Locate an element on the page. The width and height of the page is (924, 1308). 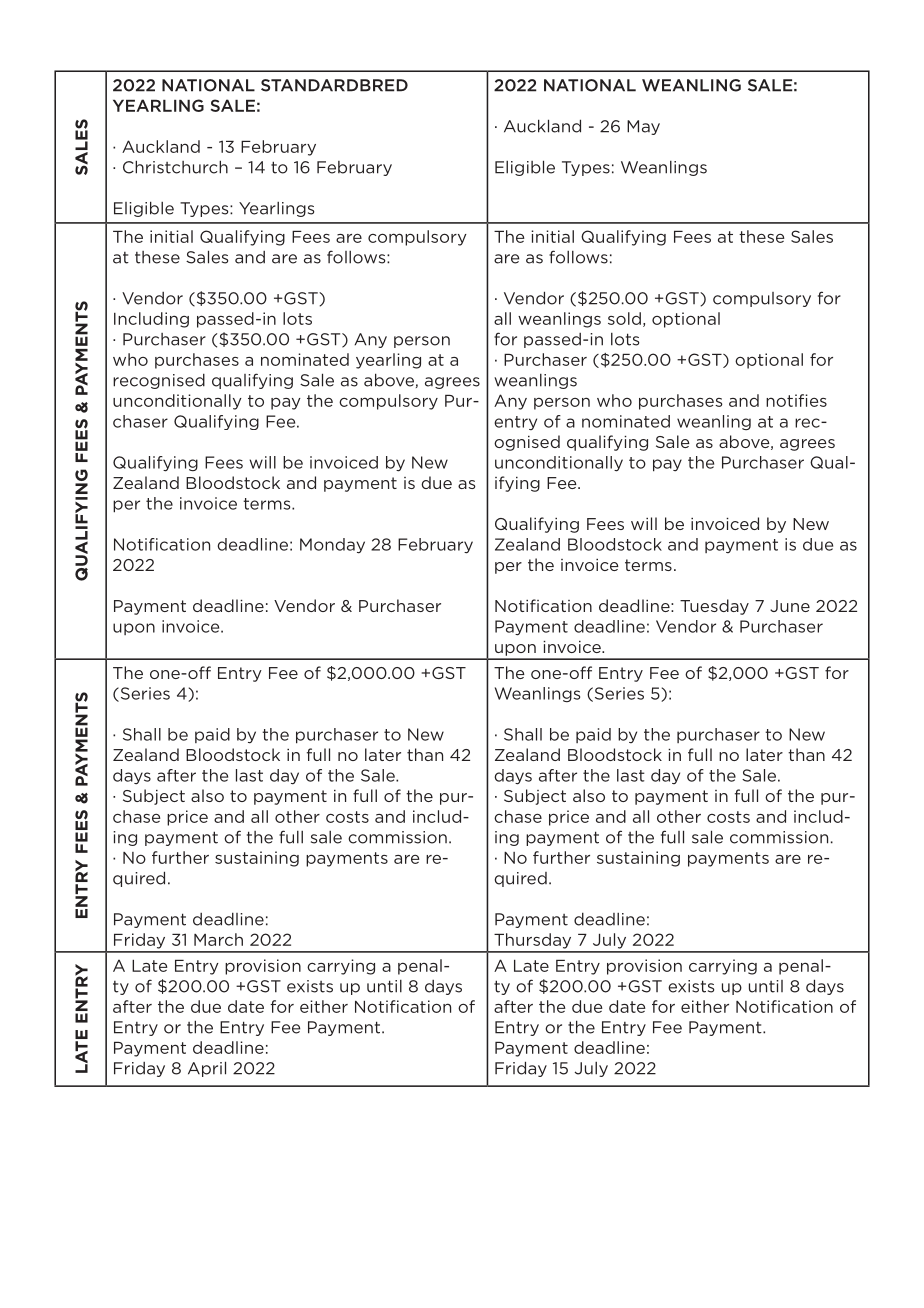
May is located at coordinates (643, 127).
